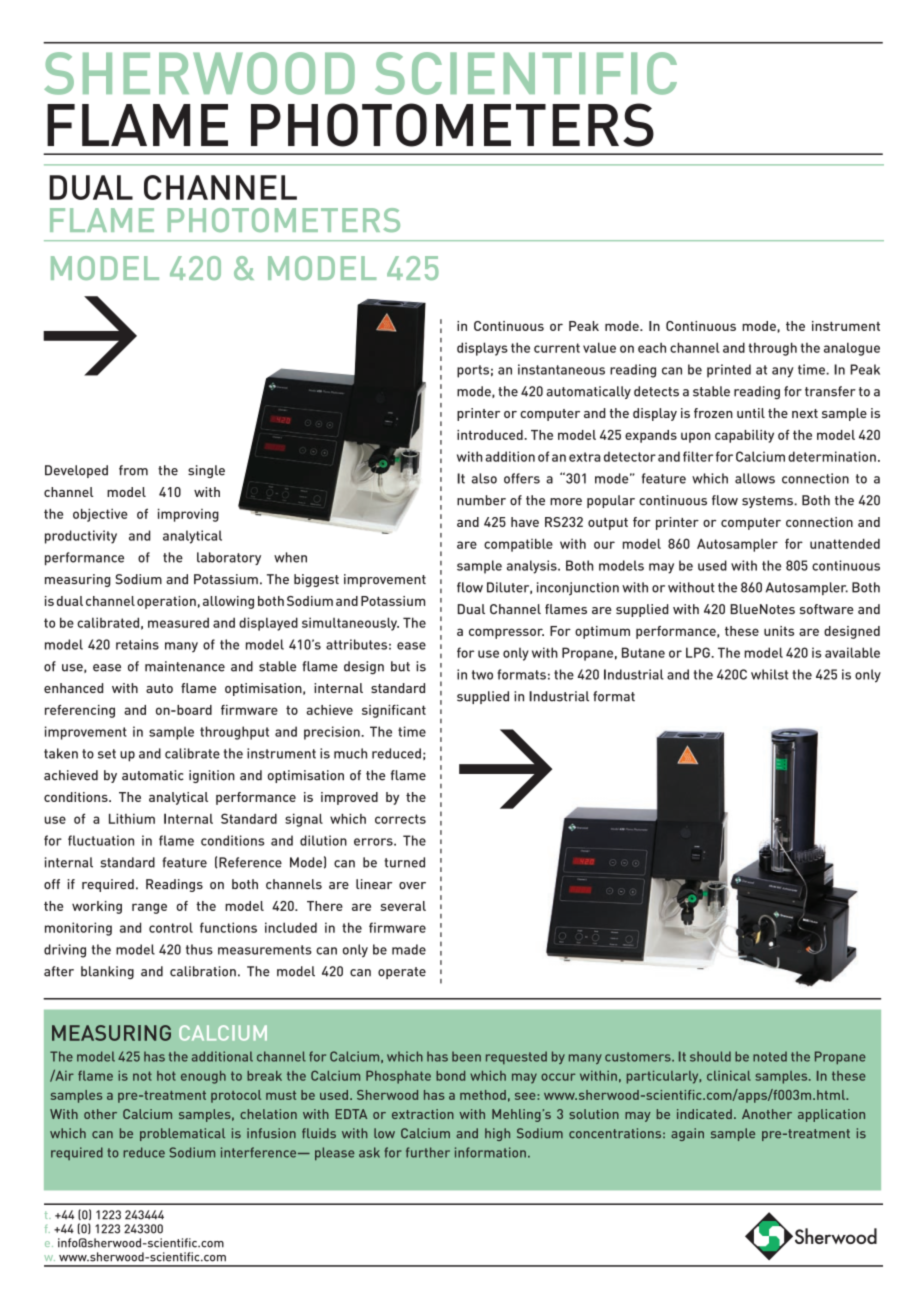 The width and height of the document is (924, 1308). I want to click on corrects, so click(400, 819).
